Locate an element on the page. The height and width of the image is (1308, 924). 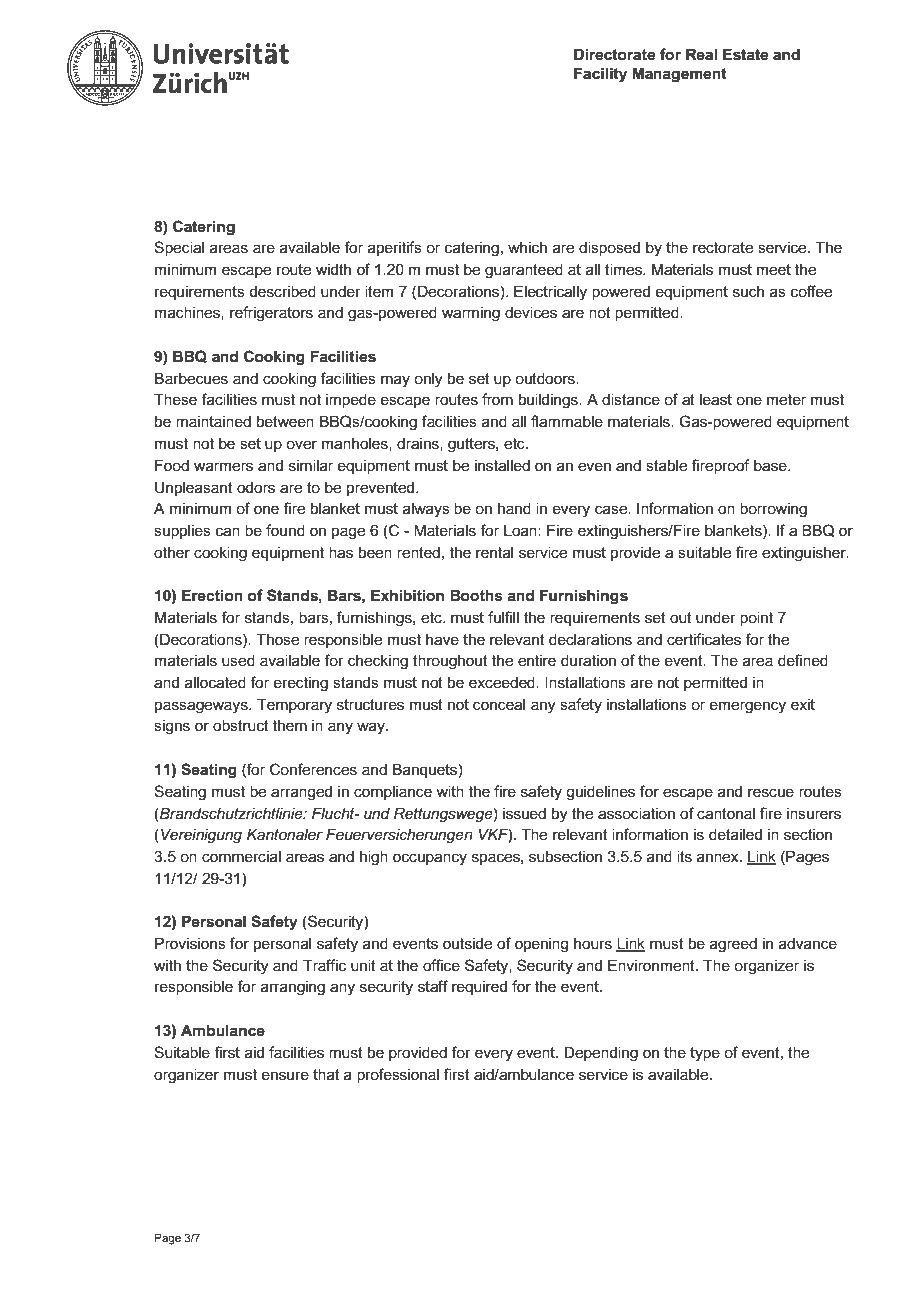
Special is located at coordinates (179, 248).
